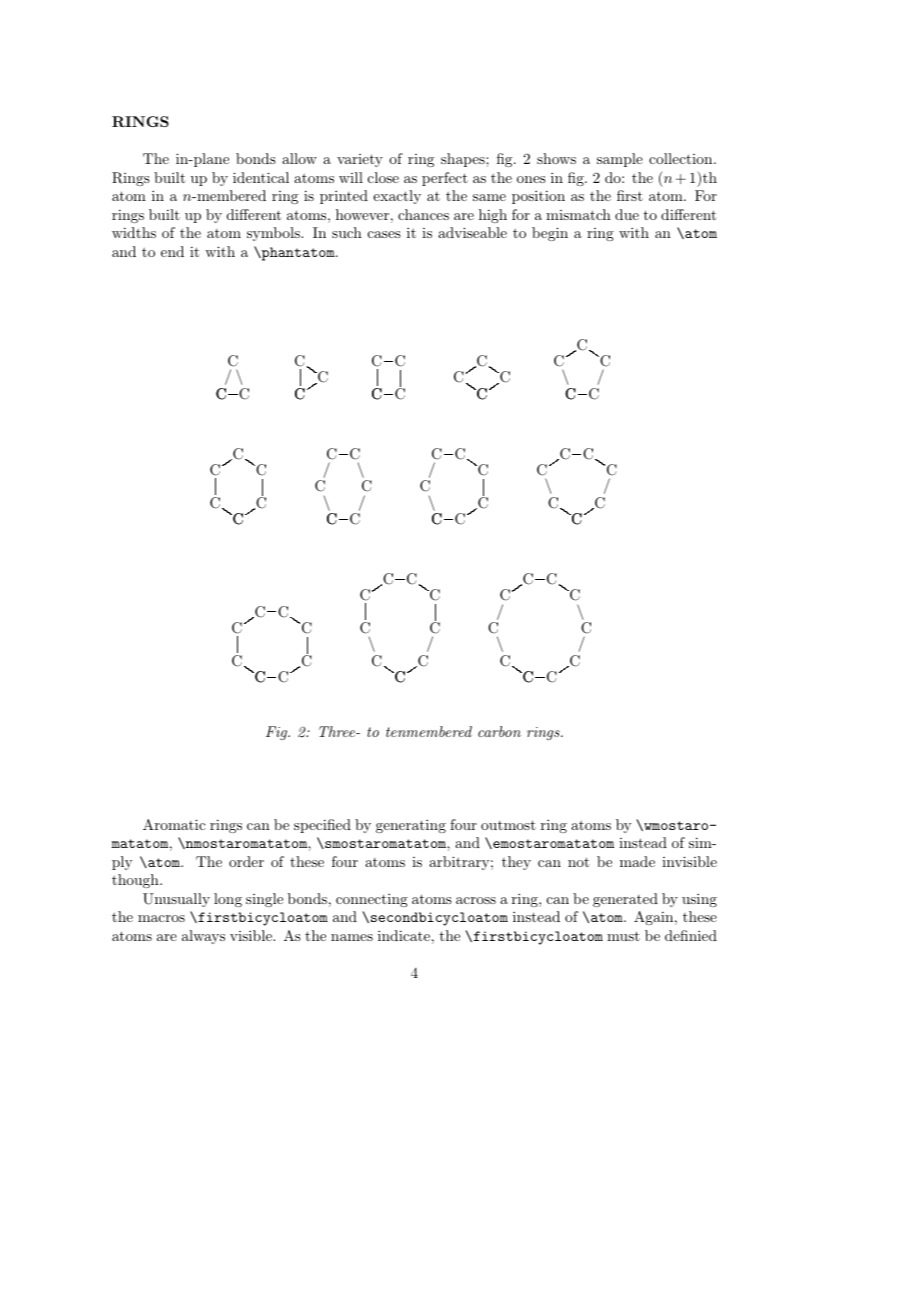 The width and height of the image is (924, 1308). What do you see at coordinates (174, 824) in the image?
I see `Aromatic` at bounding box center [174, 824].
